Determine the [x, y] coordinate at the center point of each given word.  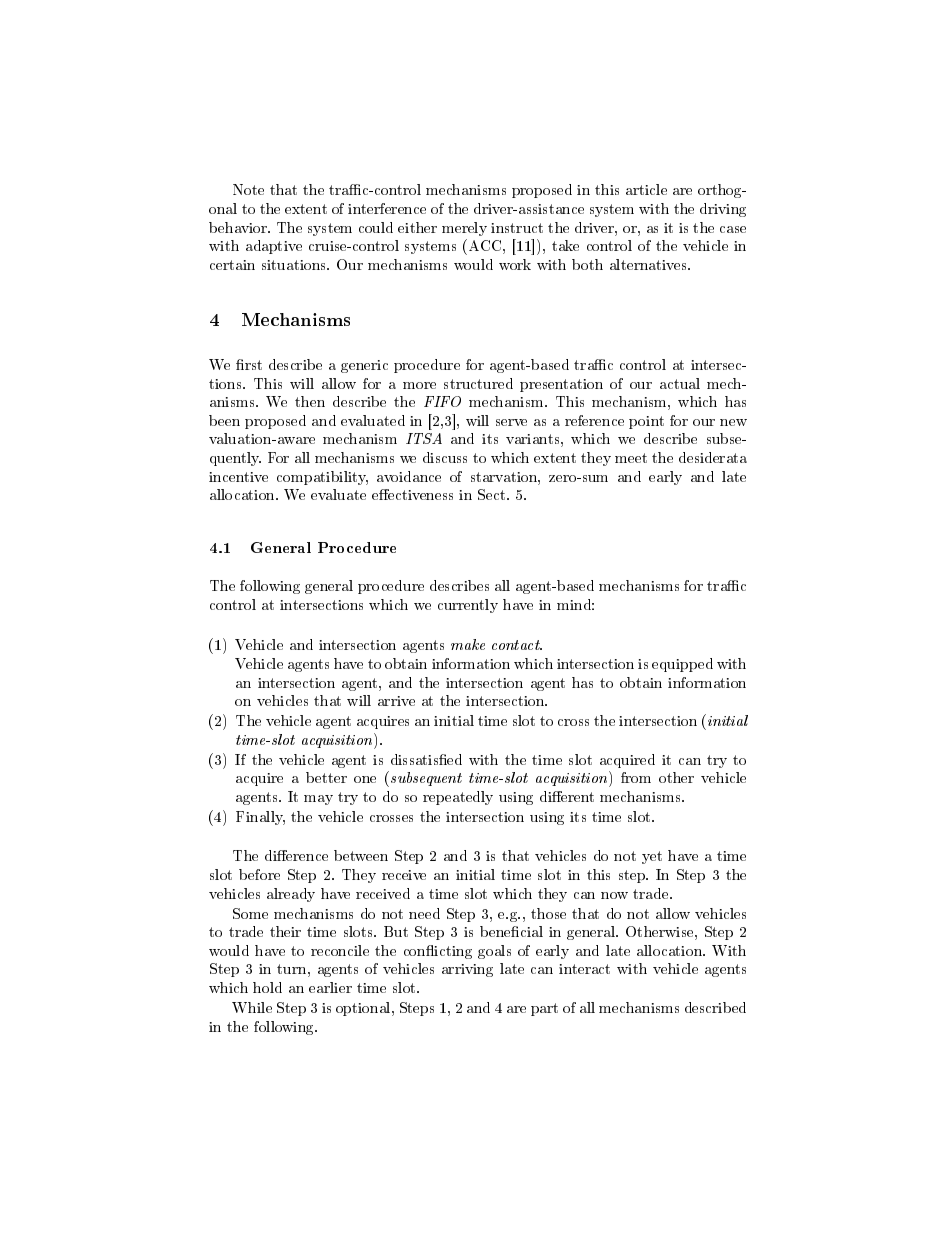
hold [267, 987]
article [646, 189]
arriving [467, 970]
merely [464, 229]
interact [584, 969]
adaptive [274, 247]
